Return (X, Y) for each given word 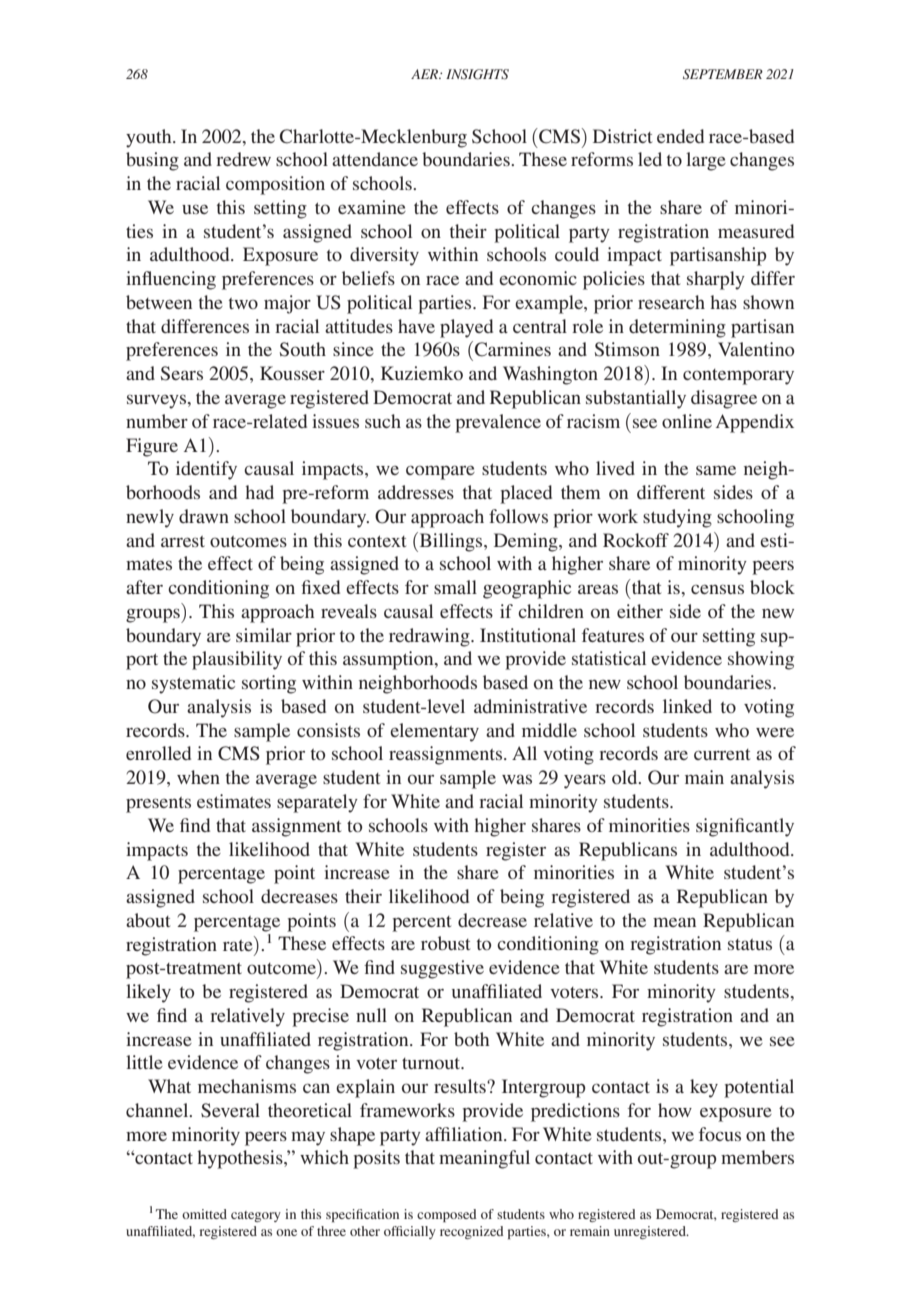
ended (680, 136)
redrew (243, 159)
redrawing (430, 637)
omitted (204, 1214)
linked (687, 706)
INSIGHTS (477, 74)
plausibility (237, 660)
